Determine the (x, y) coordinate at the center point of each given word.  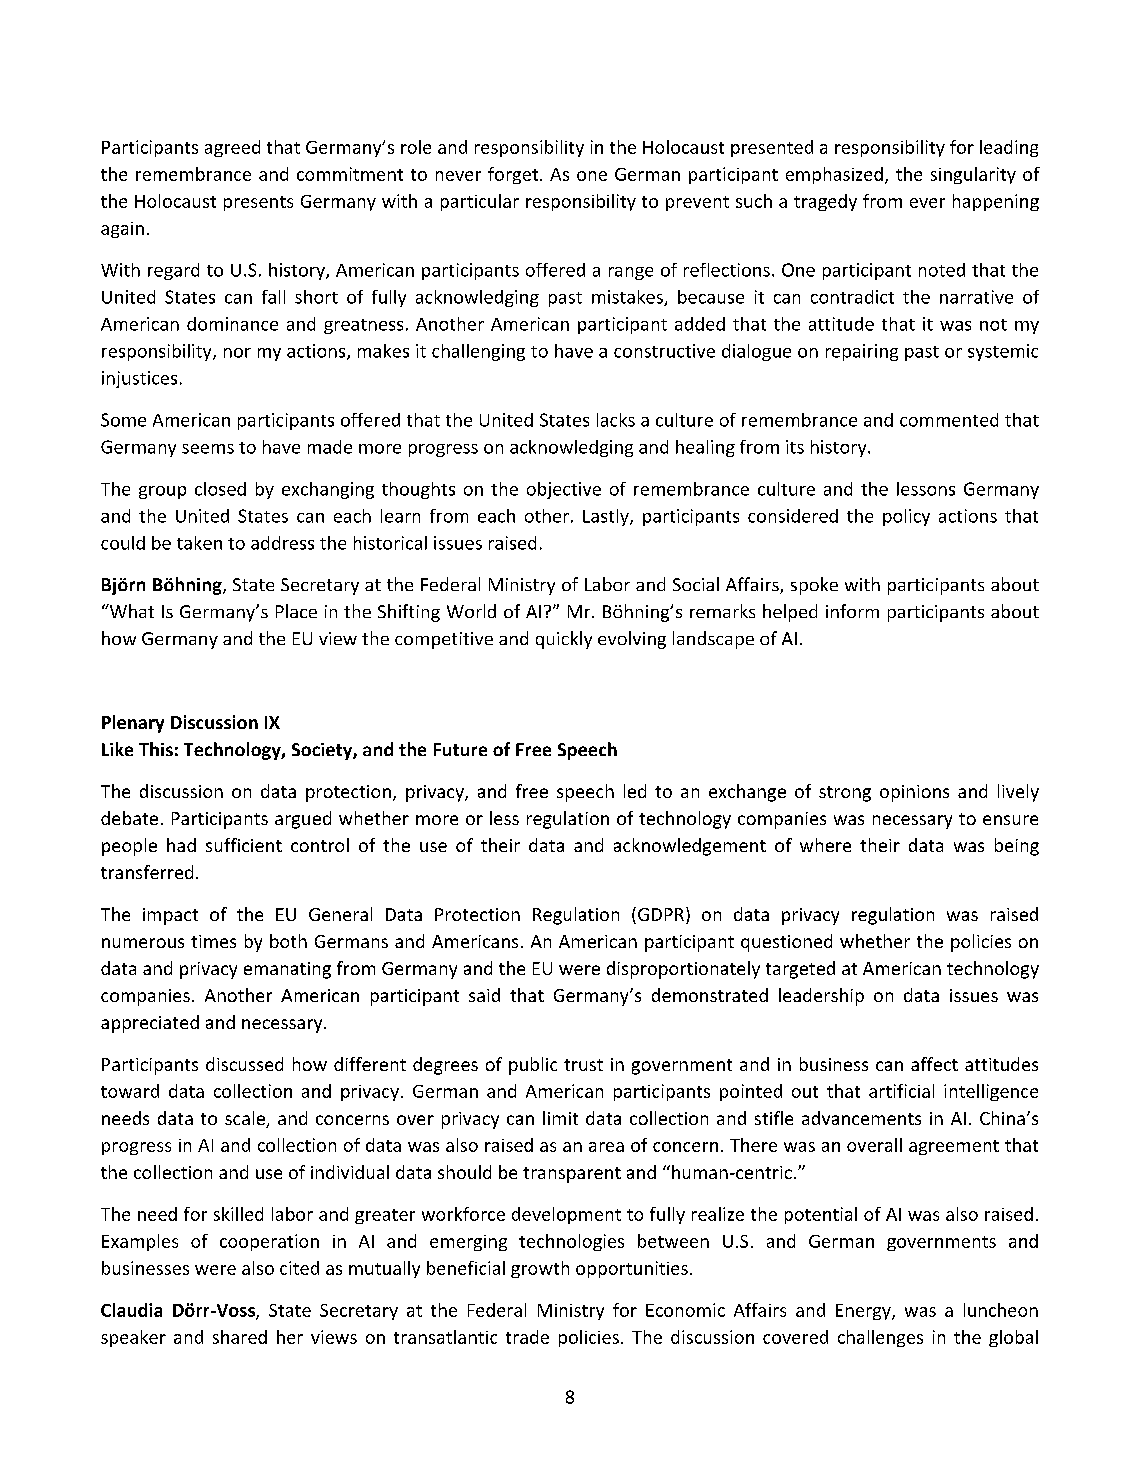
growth (540, 1269)
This (156, 749)
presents (258, 203)
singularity (973, 175)
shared (240, 1337)
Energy (864, 1312)
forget (514, 175)
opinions (914, 793)
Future (460, 749)
